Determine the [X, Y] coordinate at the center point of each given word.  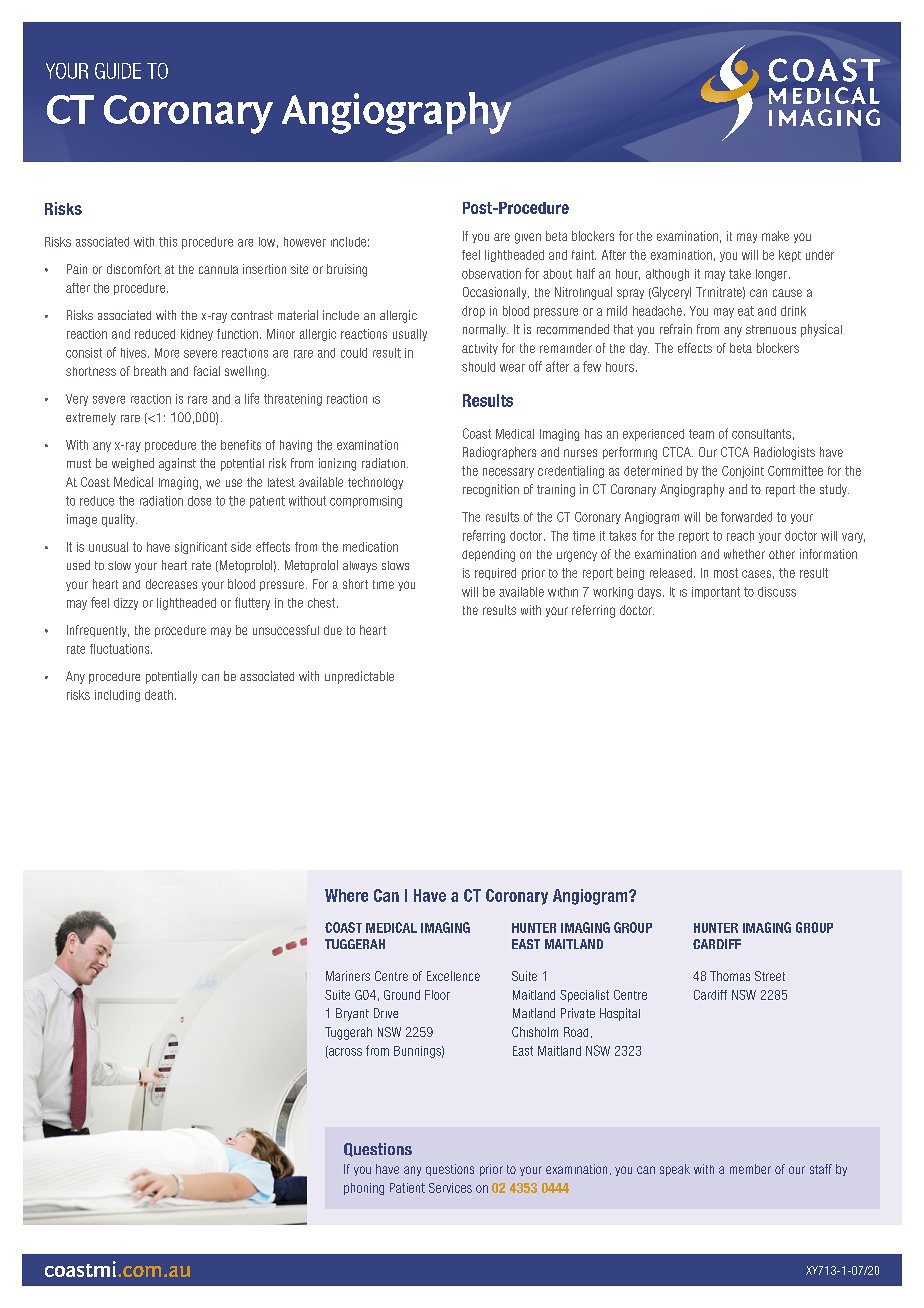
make [775, 236]
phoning [364, 1189]
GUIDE [118, 71]
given [528, 238]
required [495, 574]
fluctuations [121, 649]
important [716, 593]
